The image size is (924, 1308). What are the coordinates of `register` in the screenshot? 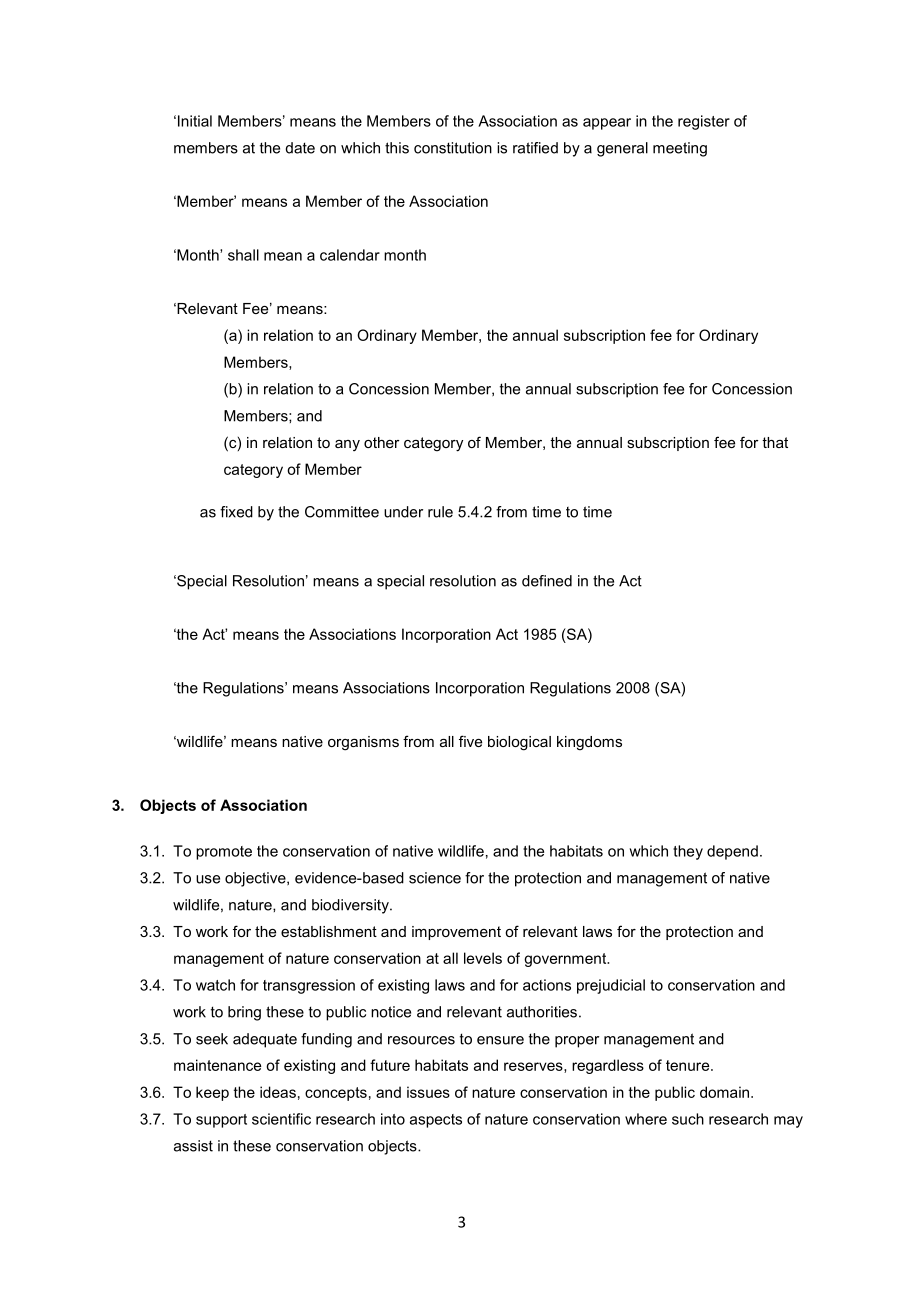 It's located at (704, 122).
